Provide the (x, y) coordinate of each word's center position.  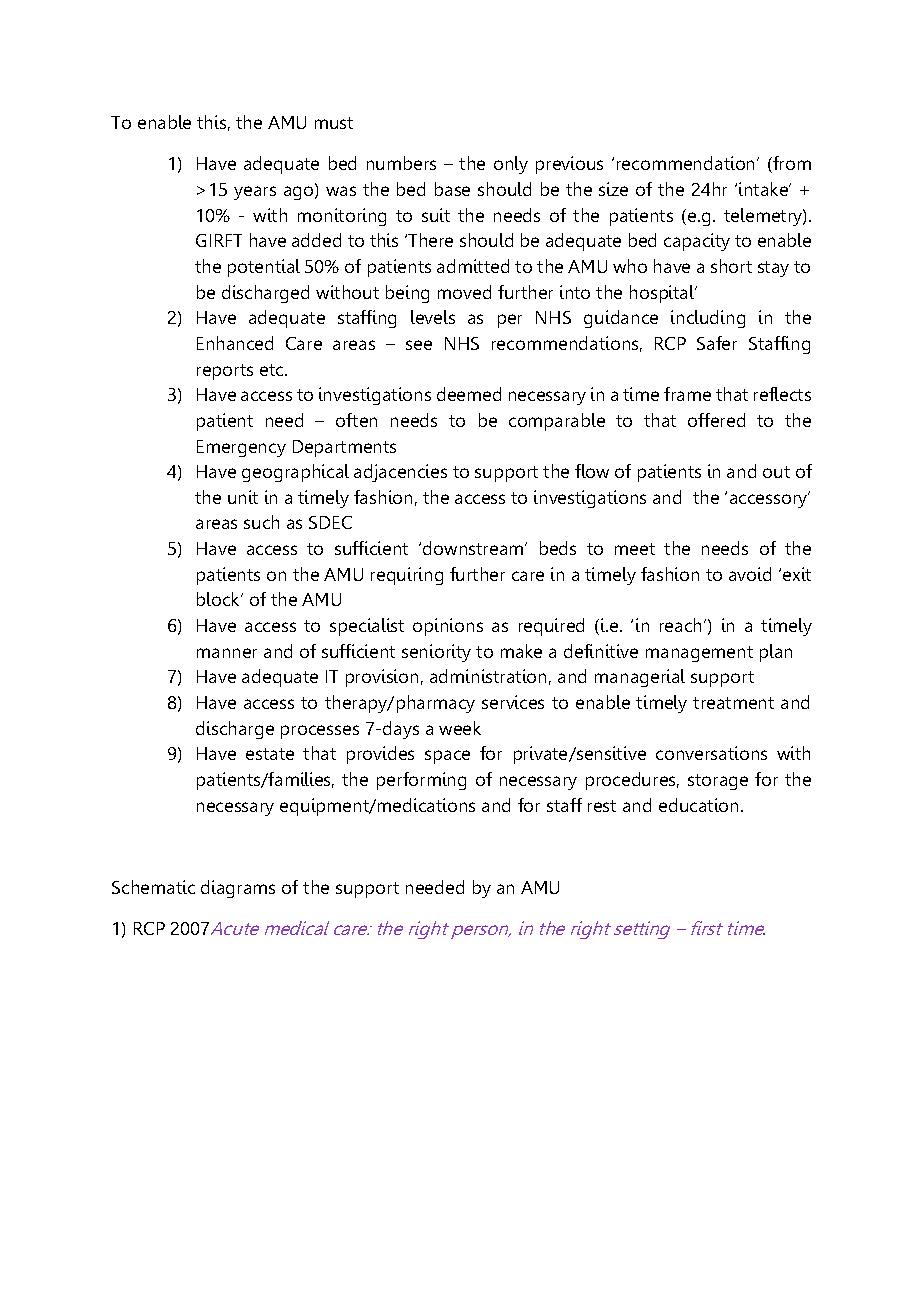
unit (243, 497)
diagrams (238, 889)
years (255, 193)
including (708, 319)
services (513, 702)
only (511, 165)
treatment (733, 703)
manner (227, 653)
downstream (474, 548)
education (698, 805)
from (791, 164)
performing (421, 781)
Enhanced (235, 343)
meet (635, 549)
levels (433, 317)
